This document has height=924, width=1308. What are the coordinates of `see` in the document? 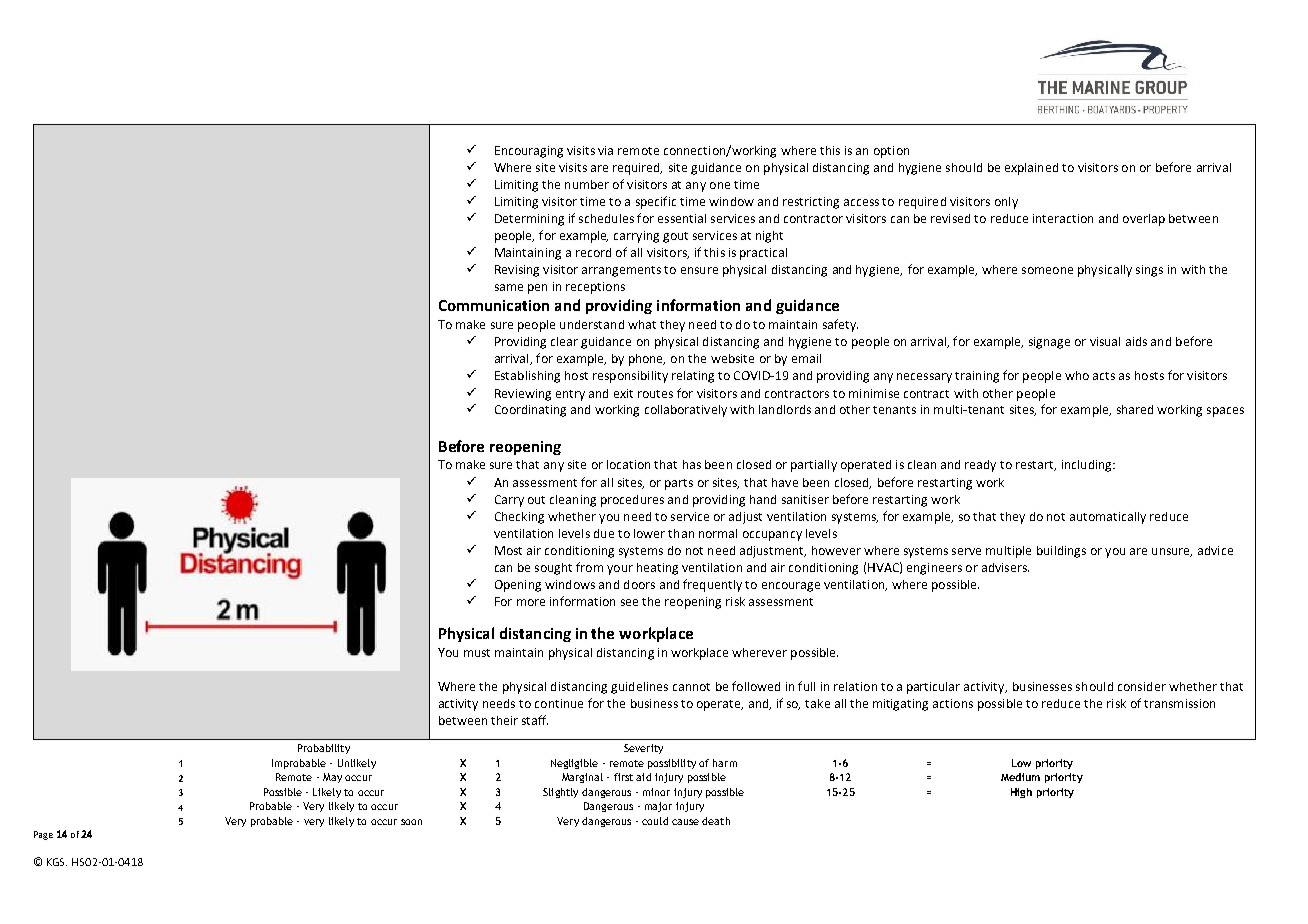 It's located at (629, 602).
